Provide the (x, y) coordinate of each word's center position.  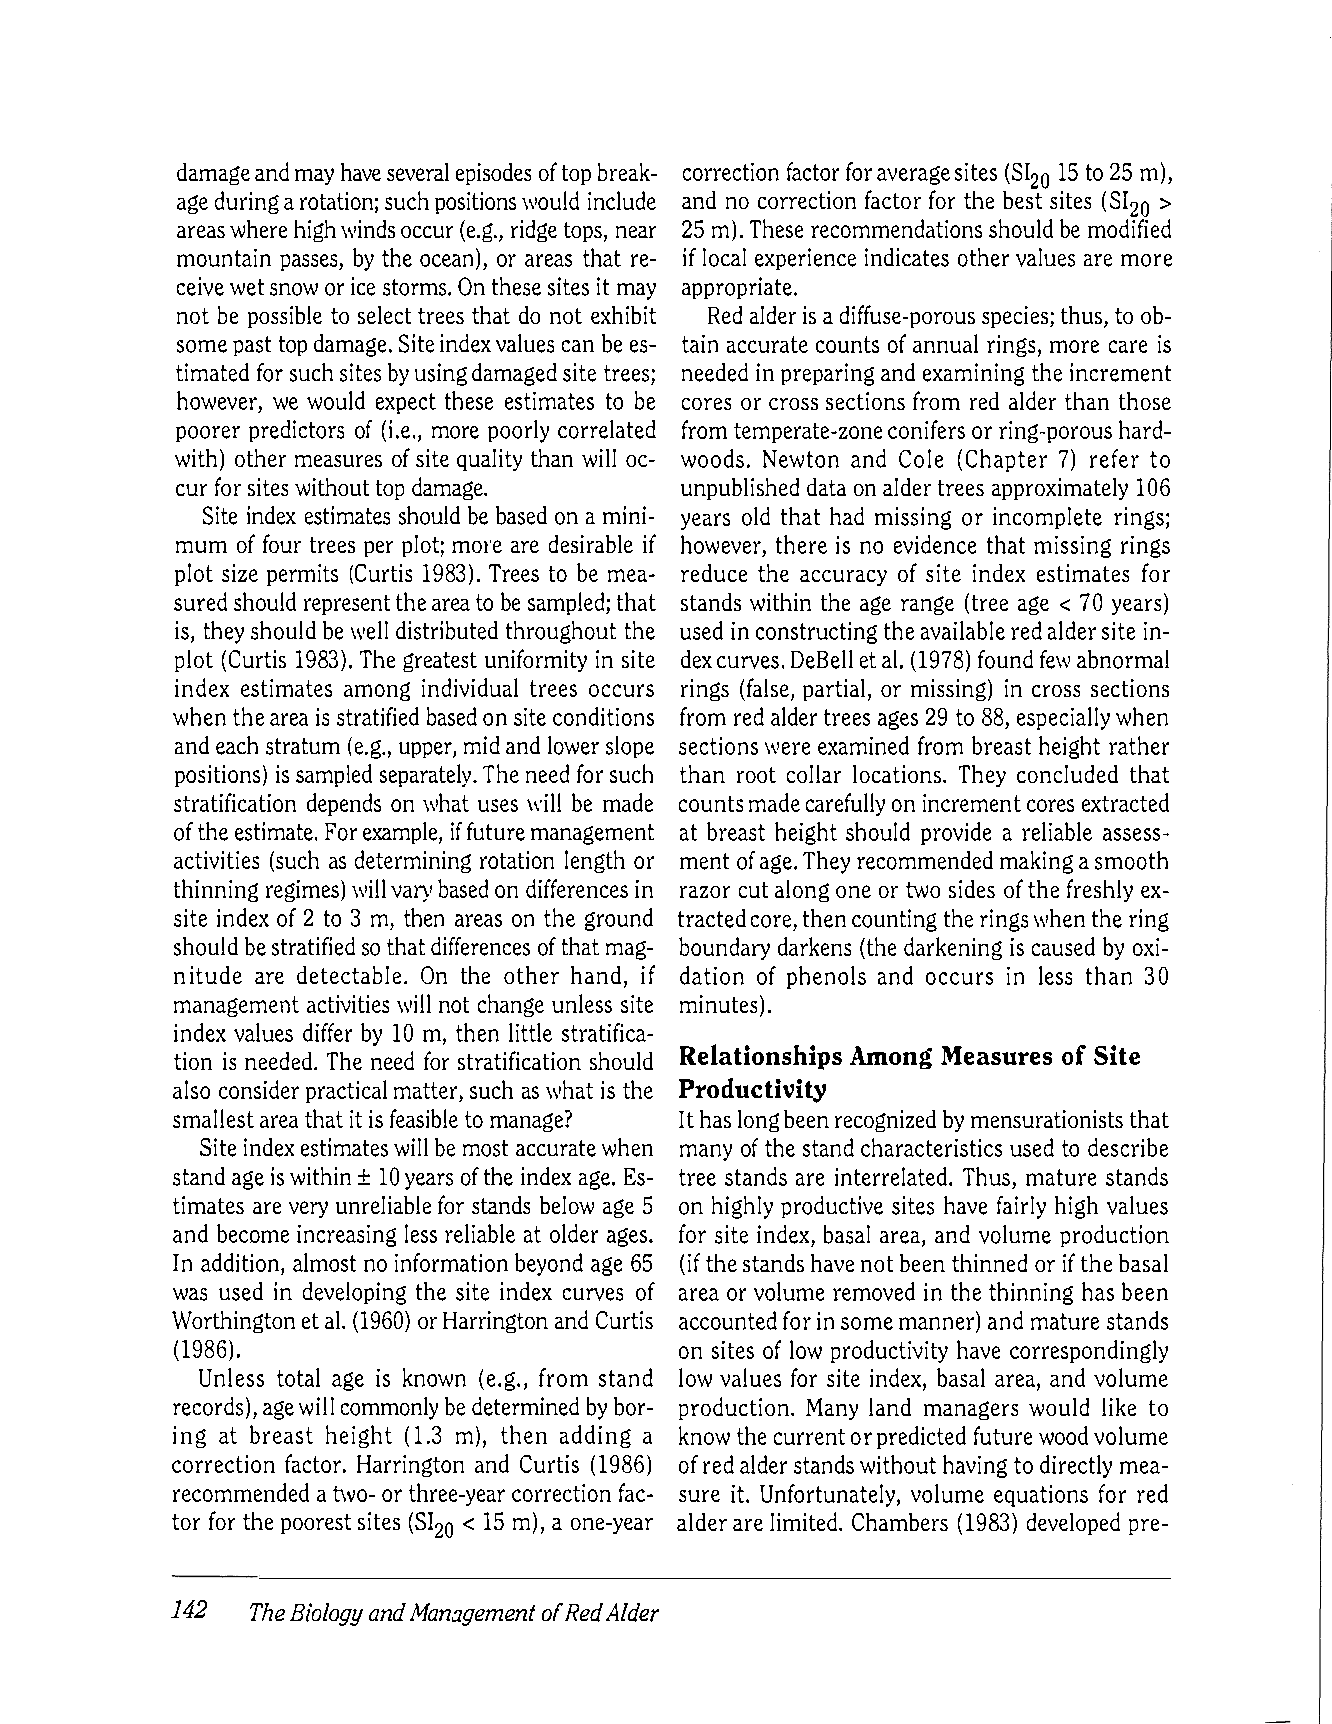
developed (1073, 1523)
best (1022, 198)
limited (805, 1521)
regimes (302, 891)
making (1036, 862)
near (636, 232)
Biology (326, 1614)
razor (705, 892)
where (258, 229)
